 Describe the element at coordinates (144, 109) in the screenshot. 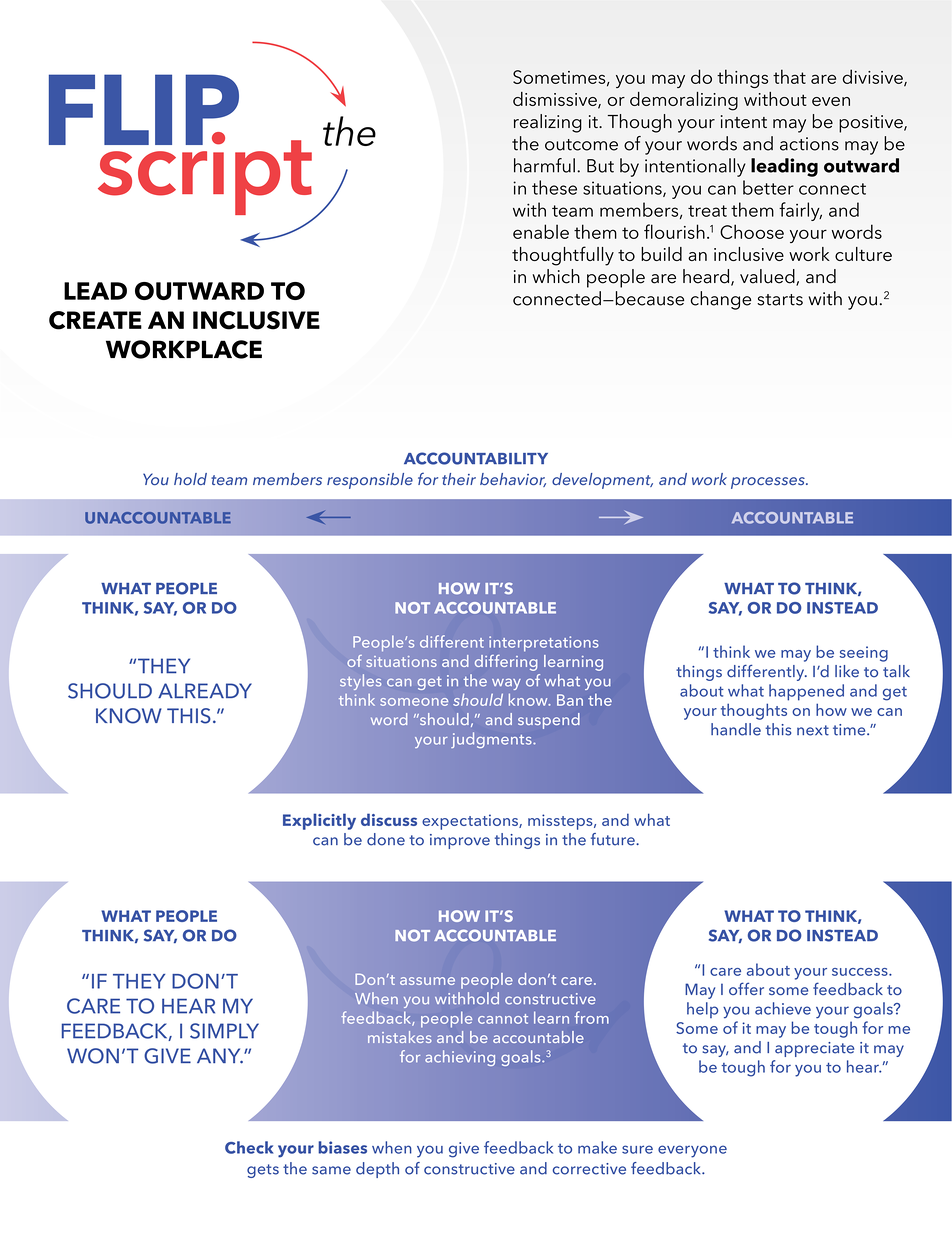

I see `FLIP` at that location.
